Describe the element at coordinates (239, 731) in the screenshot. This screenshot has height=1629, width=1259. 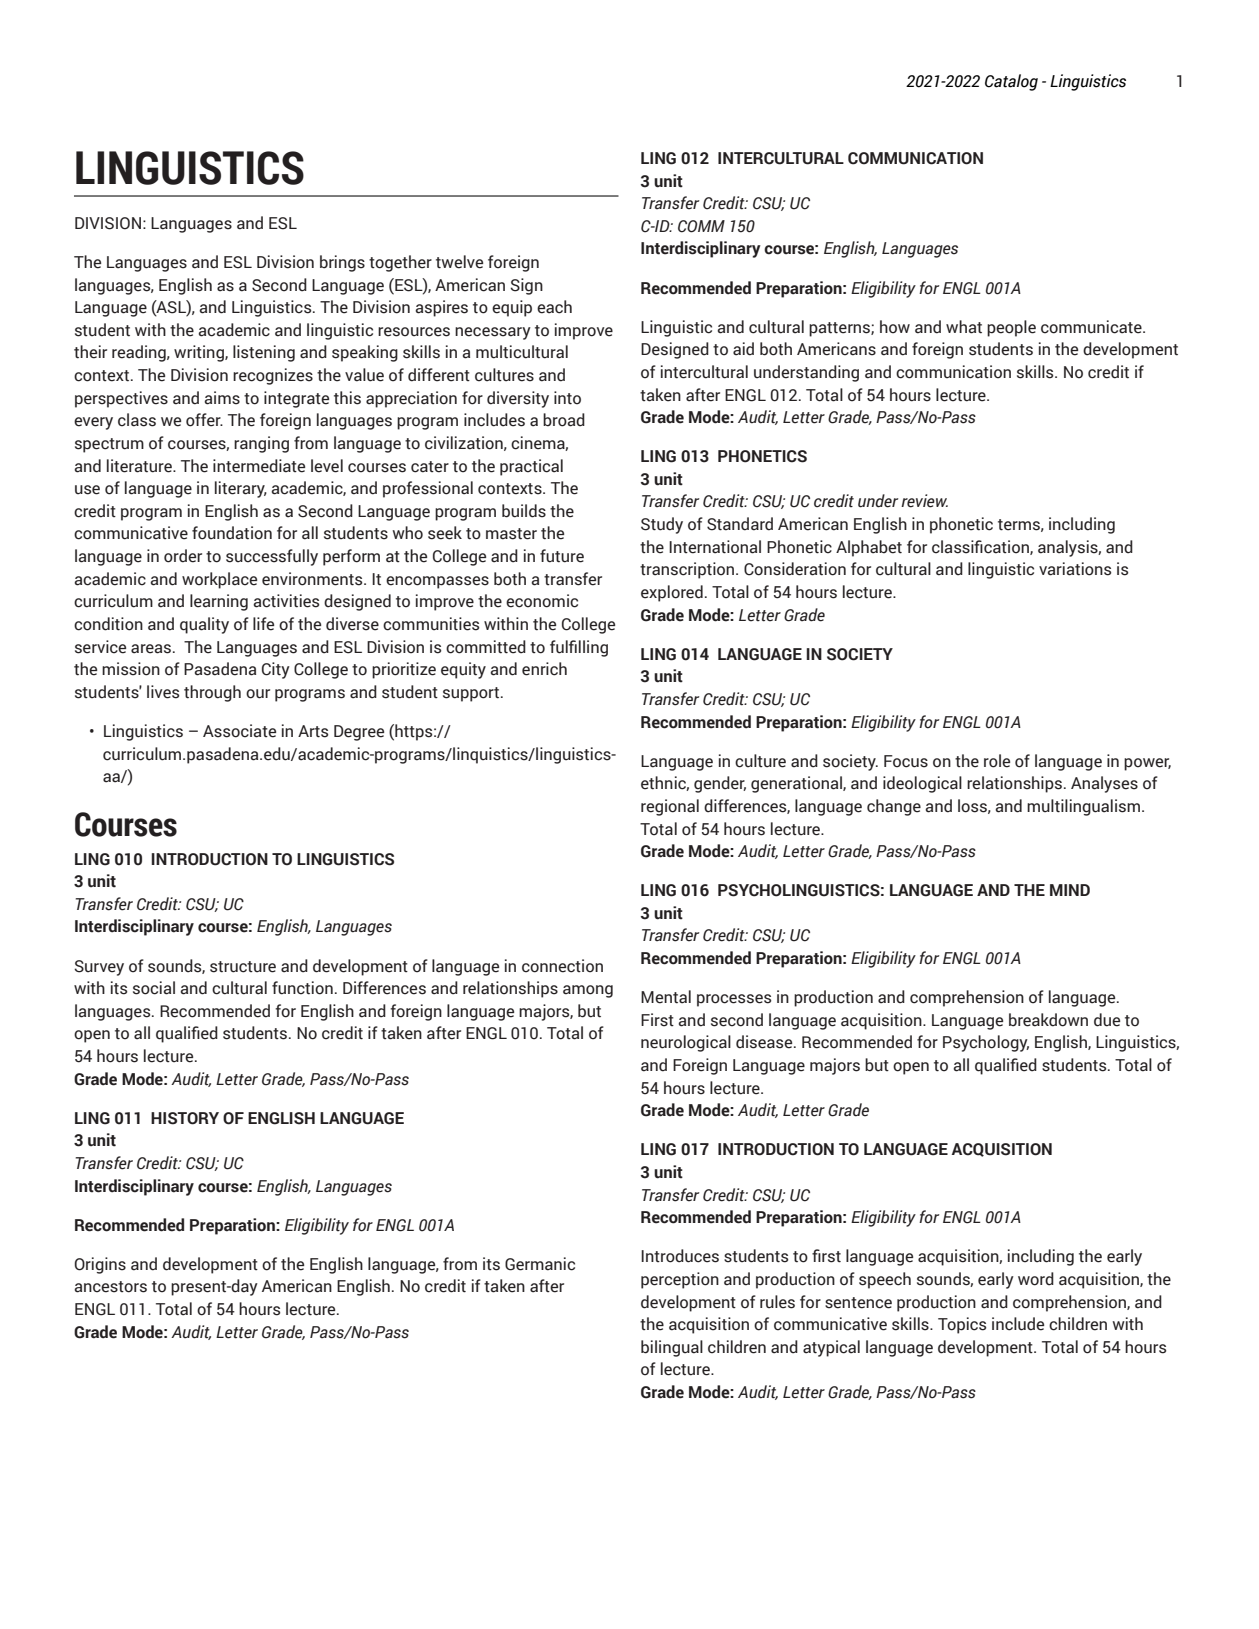
I see `Associate` at that location.
